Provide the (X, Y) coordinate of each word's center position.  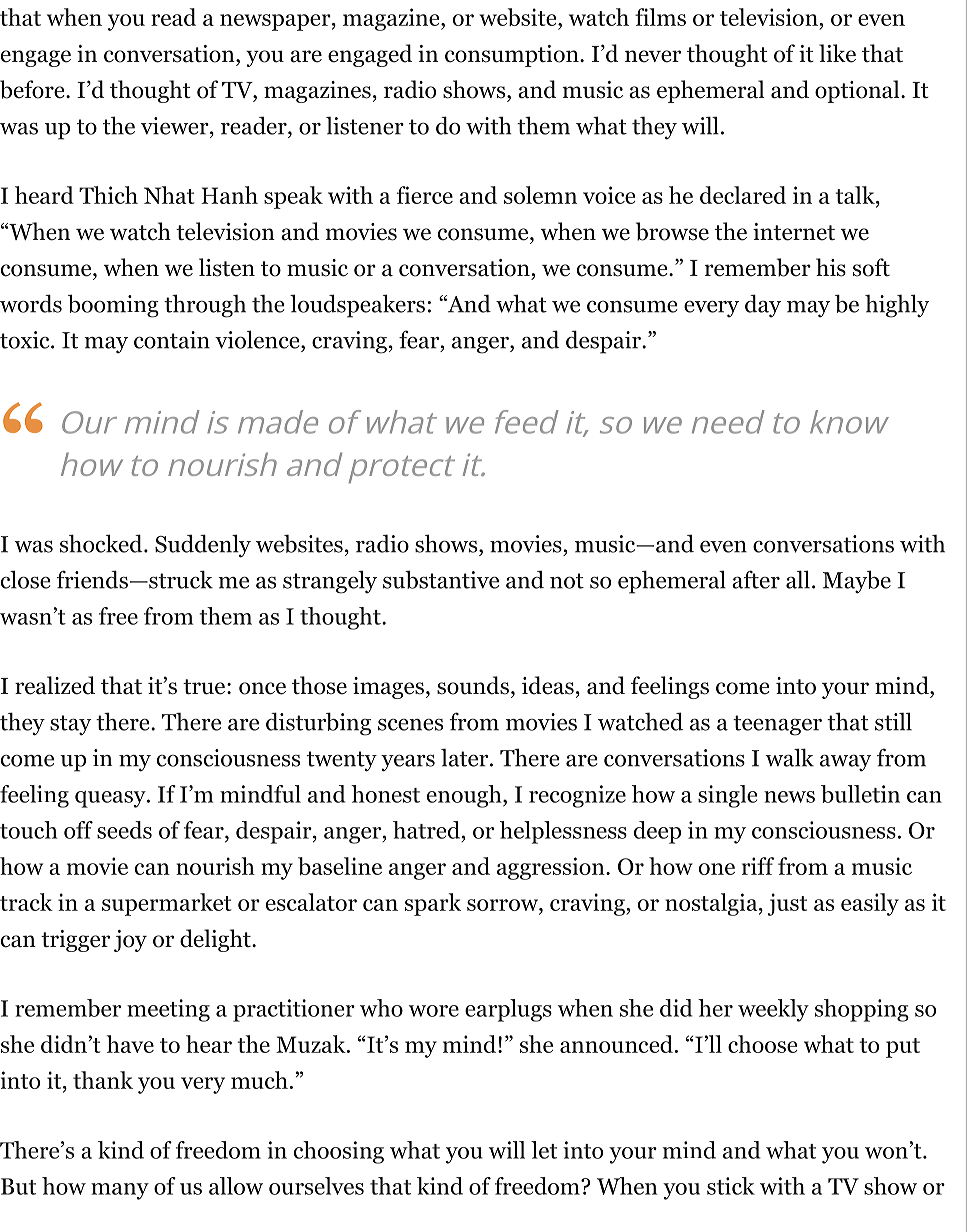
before (33, 89)
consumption (513, 56)
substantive (441, 579)
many (120, 1191)
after (756, 579)
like (837, 53)
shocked (102, 543)
